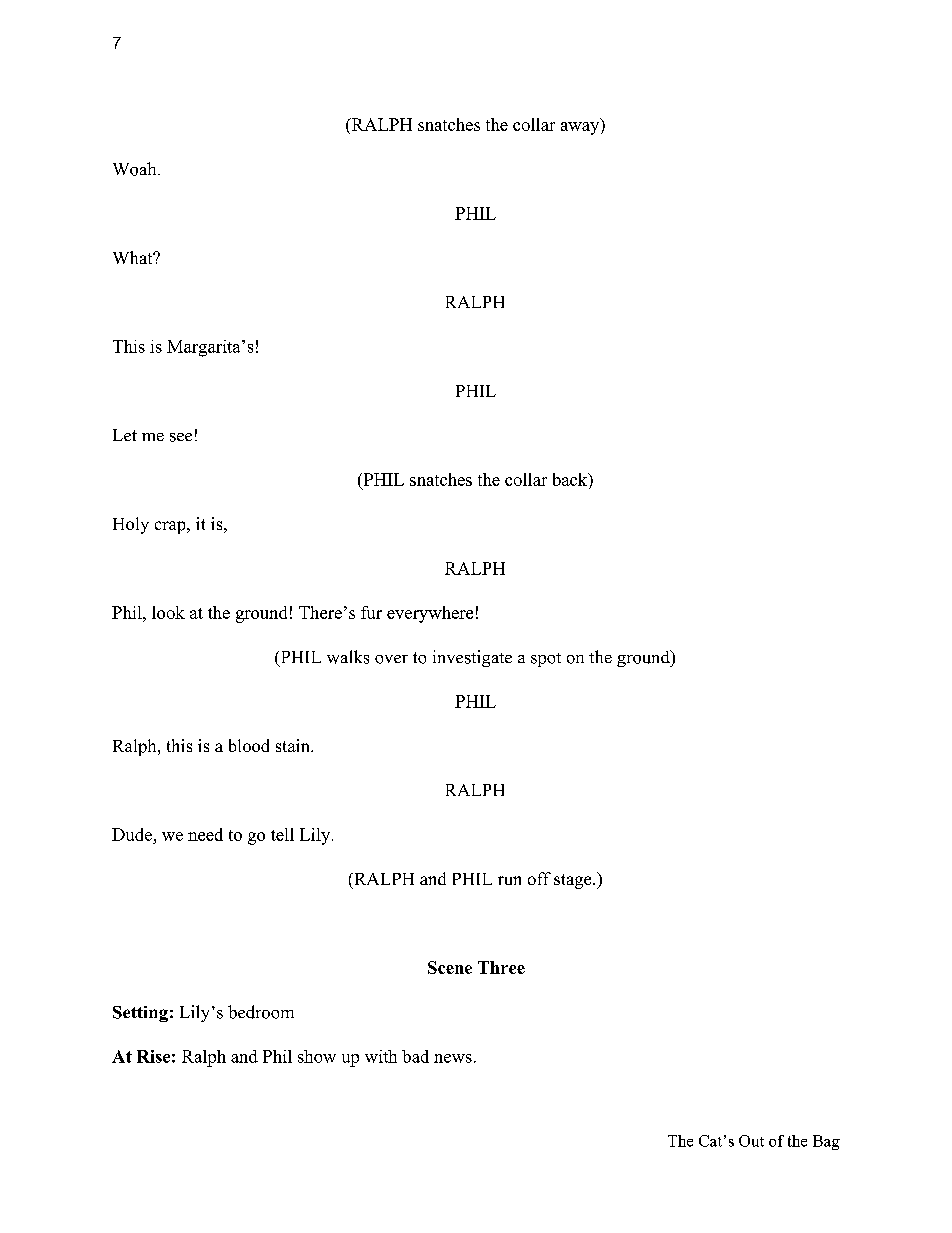  What do you see at coordinates (136, 169) in the image?
I see `Woah` at bounding box center [136, 169].
